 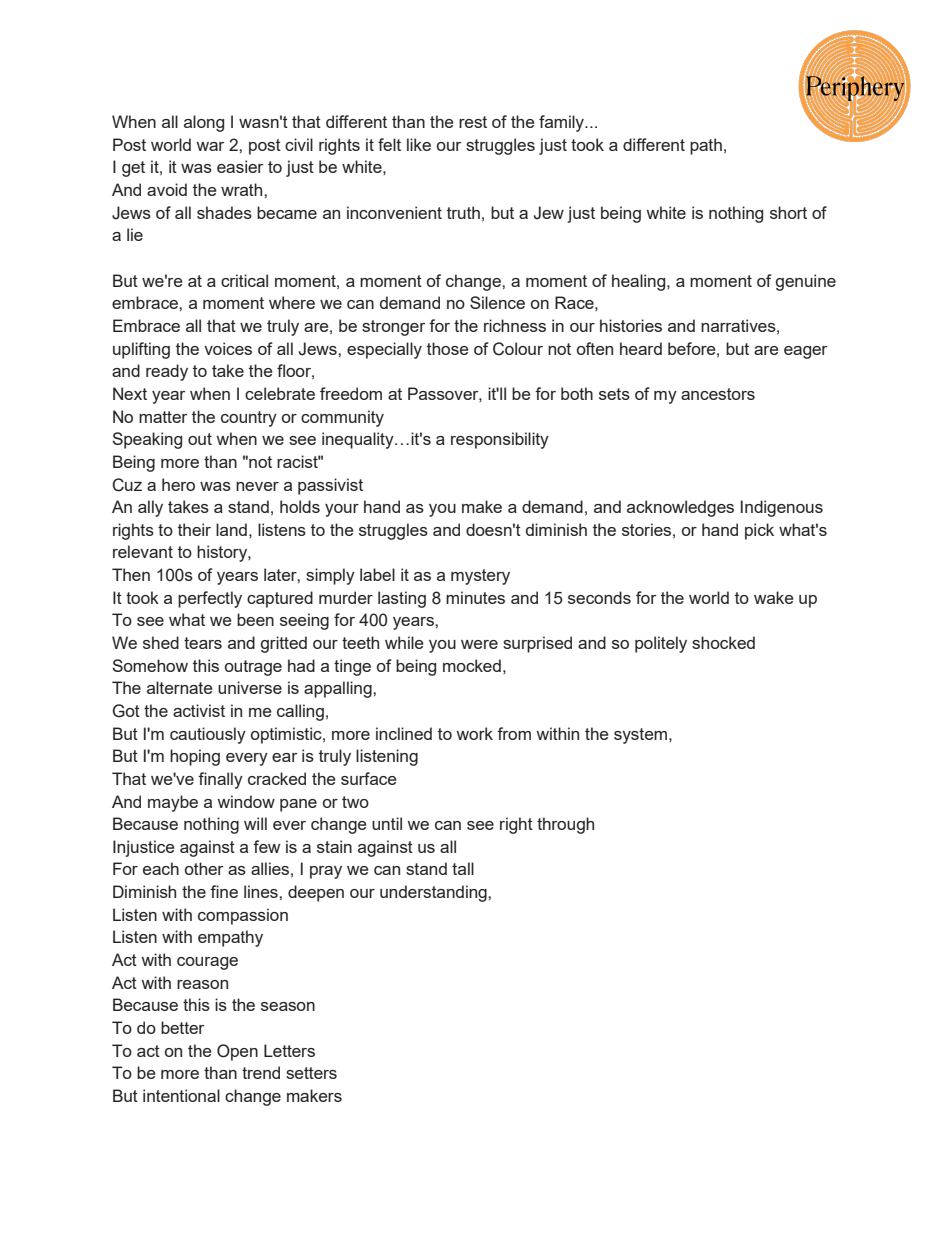 I want to click on setters, so click(x=311, y=1073).
